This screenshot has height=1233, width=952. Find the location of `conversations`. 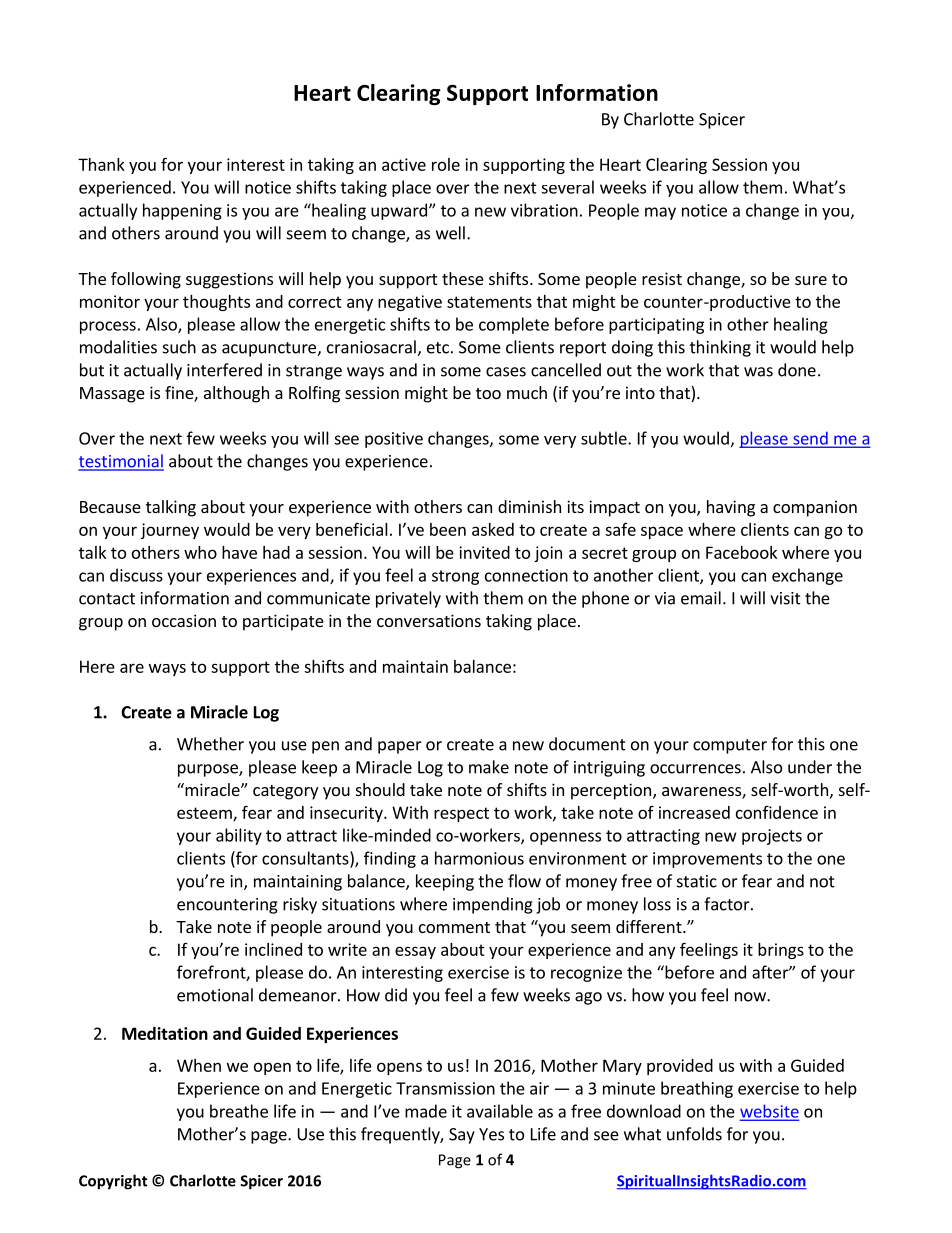

conversations is located at coordinates (429, 620).
